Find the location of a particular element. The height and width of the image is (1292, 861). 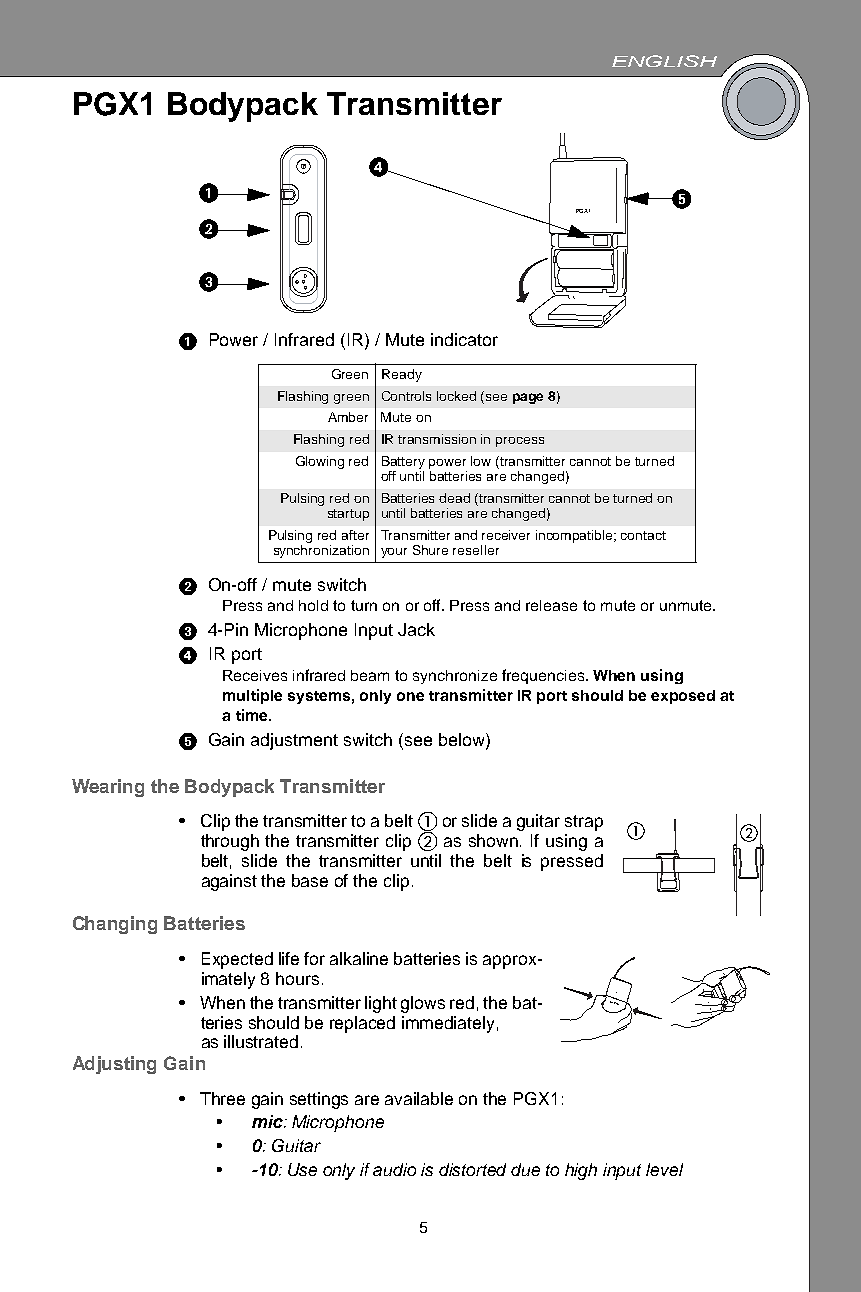

Ready is located at coordinates (402, 375).
